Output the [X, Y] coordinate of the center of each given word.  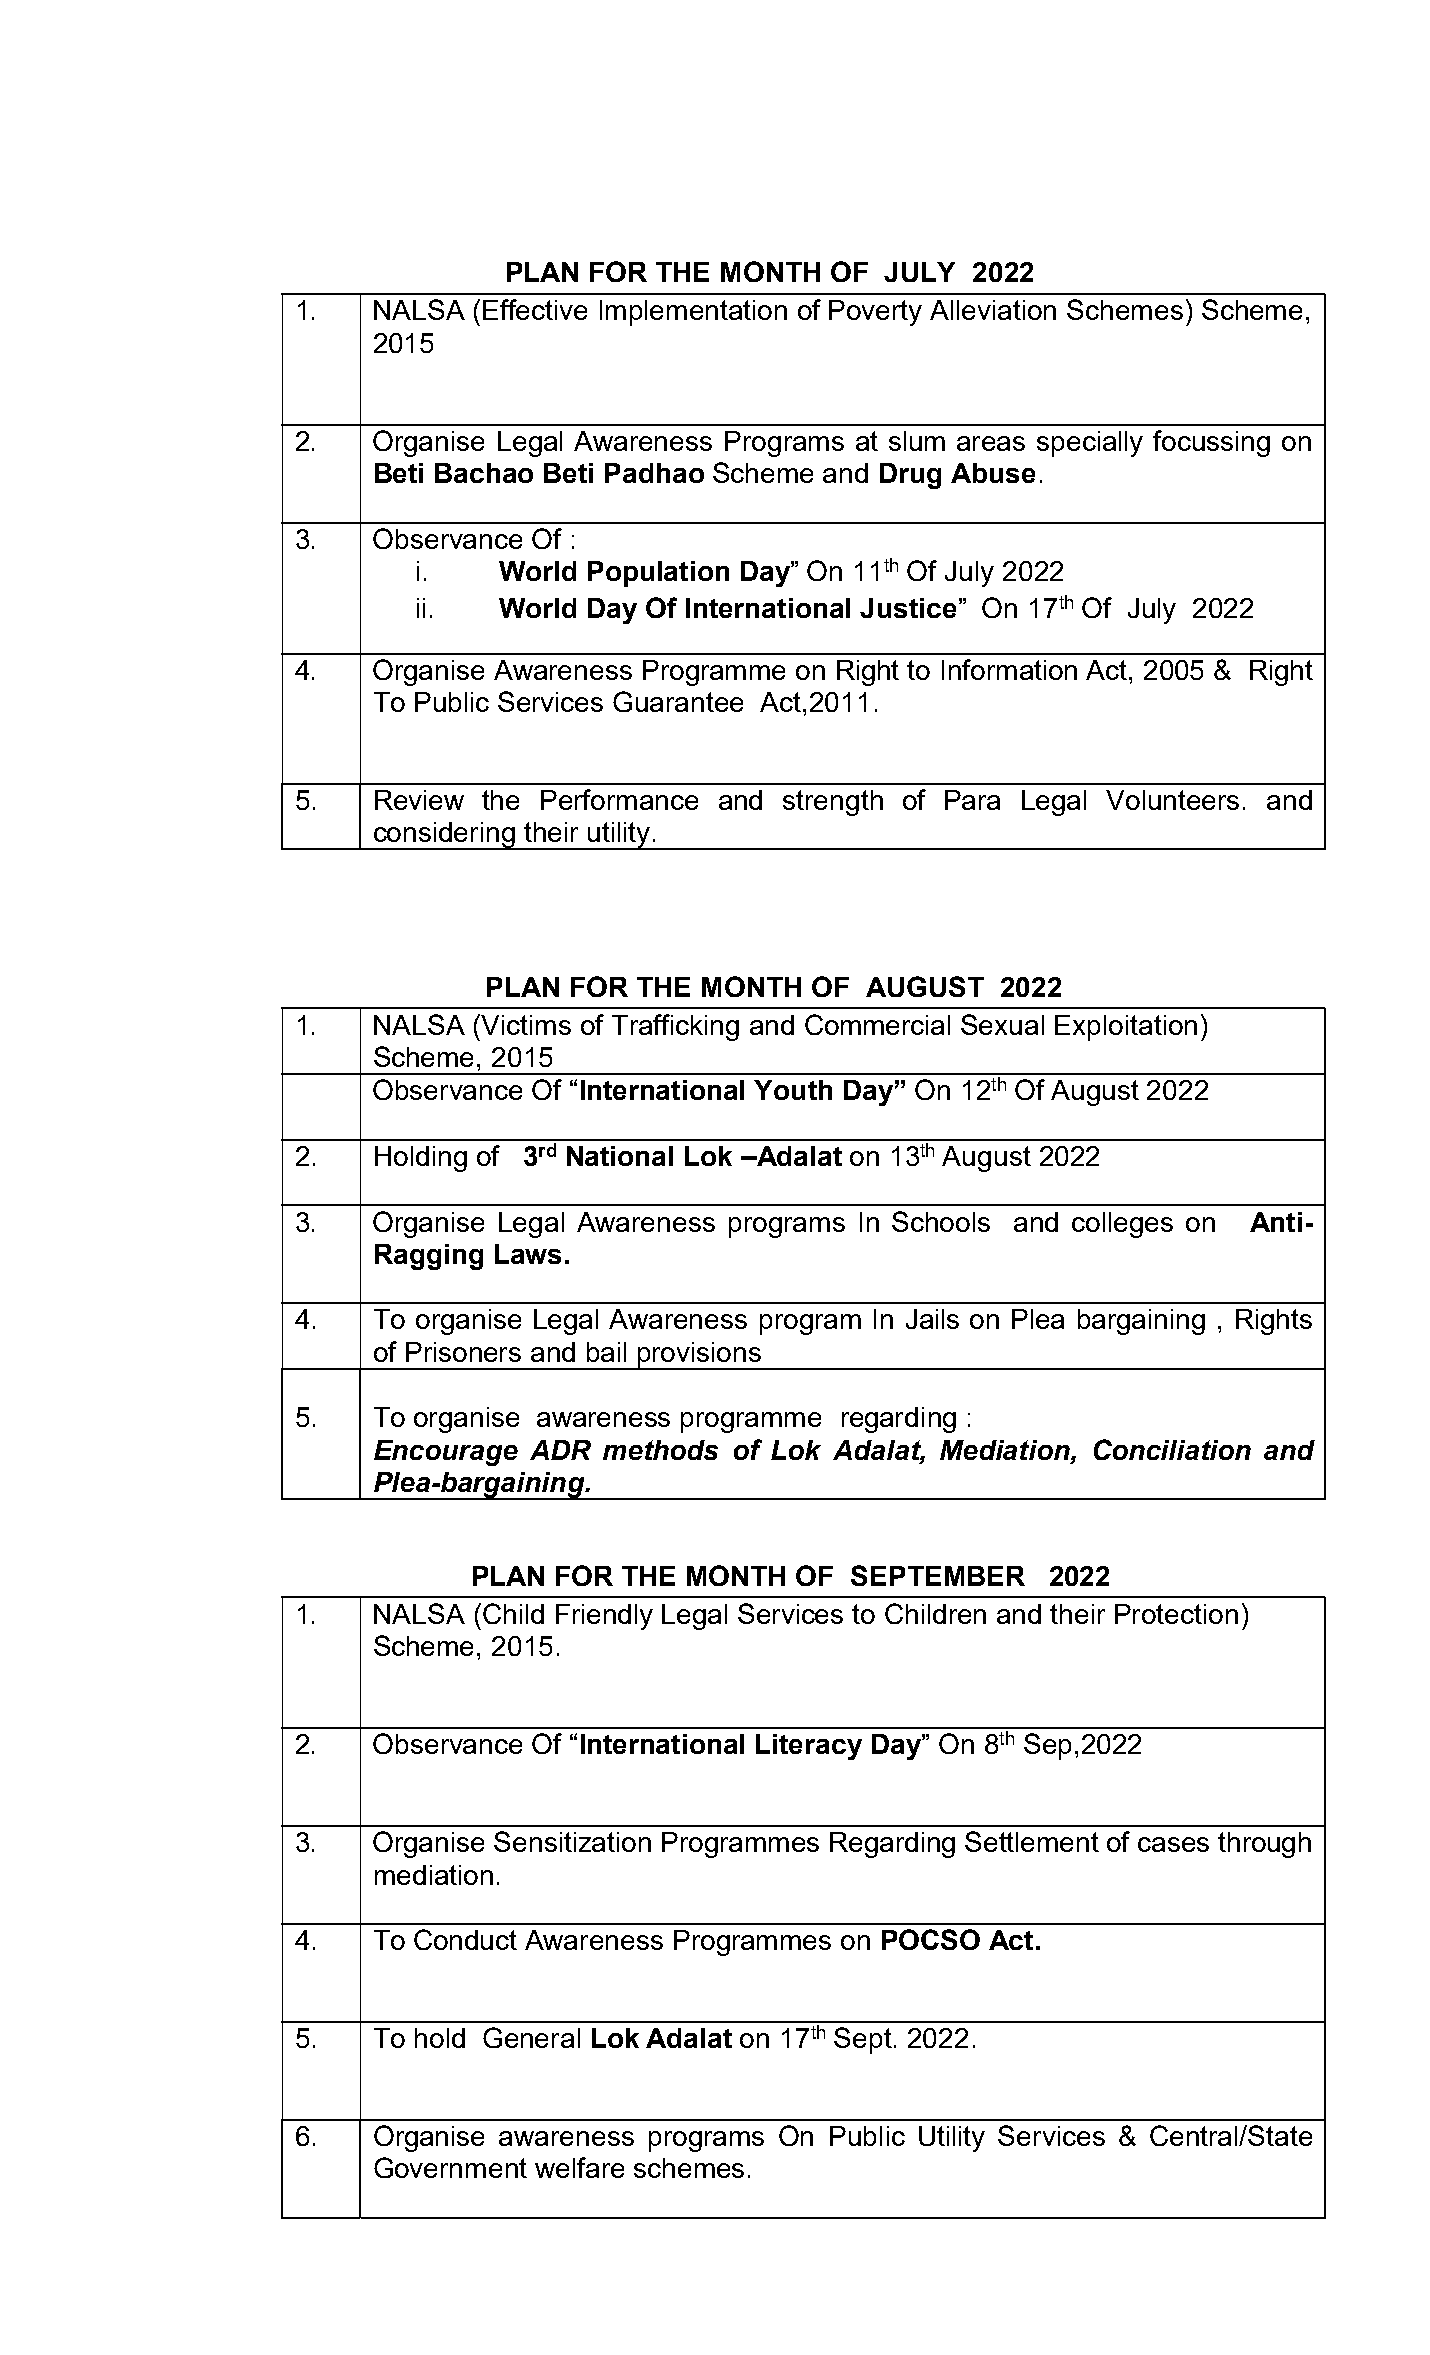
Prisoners [463, 1352]
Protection [1176, 1614]
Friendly [604, 1617]
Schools [941, 1221]
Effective [535, 309]
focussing [1211, 443]
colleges [1122, 1225]
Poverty [875, 313]
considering [444, 836]
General [531, 2037]
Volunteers [1172, 800]
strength [833, 803]
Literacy [809, 1747]
